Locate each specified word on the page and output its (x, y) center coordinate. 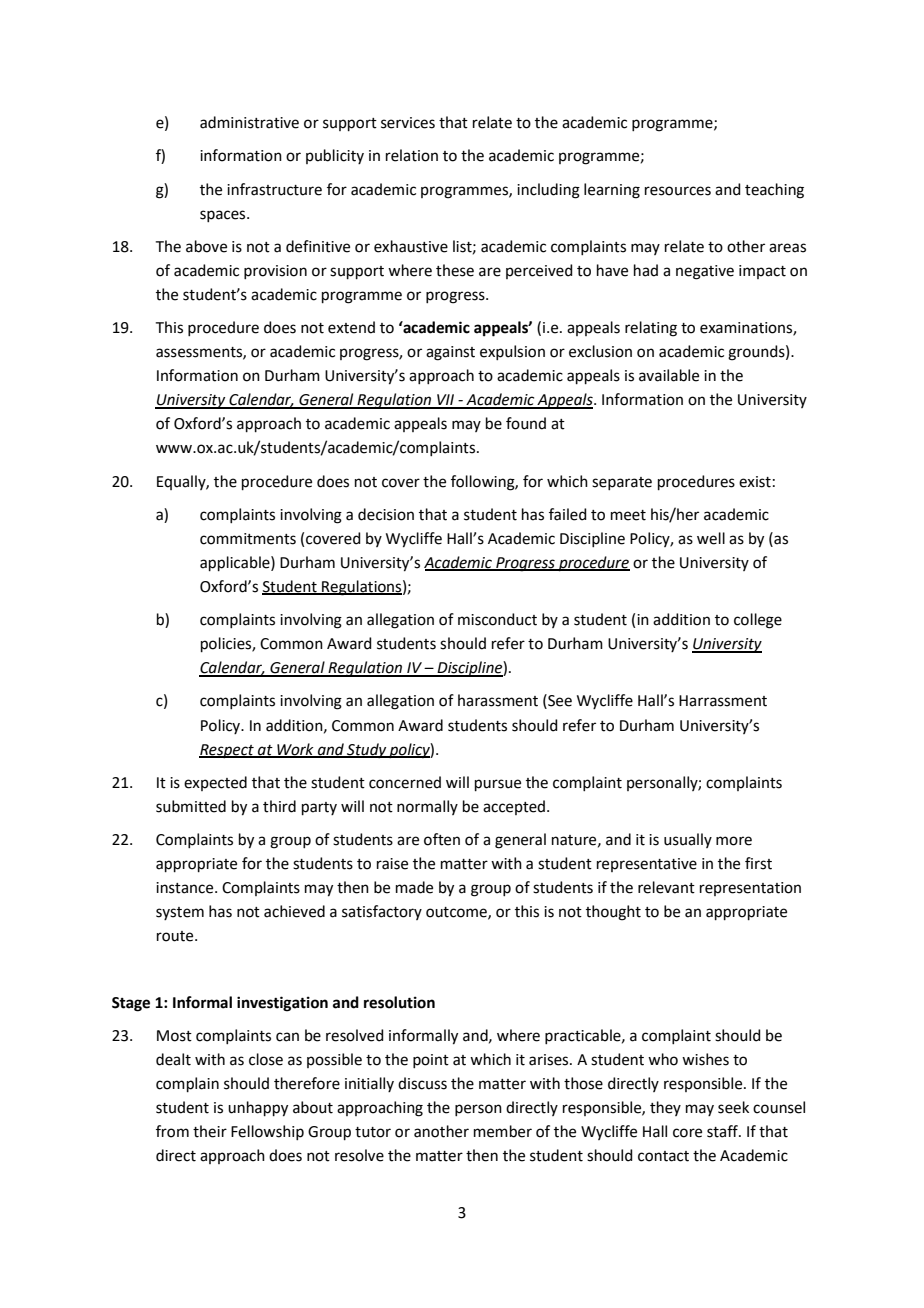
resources (678, 191)
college (758, 621)
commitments (248, 539)
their (210, 1131)
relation (412, 155)
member (503, 1131)
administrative (249, 122)
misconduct (497, 619)
